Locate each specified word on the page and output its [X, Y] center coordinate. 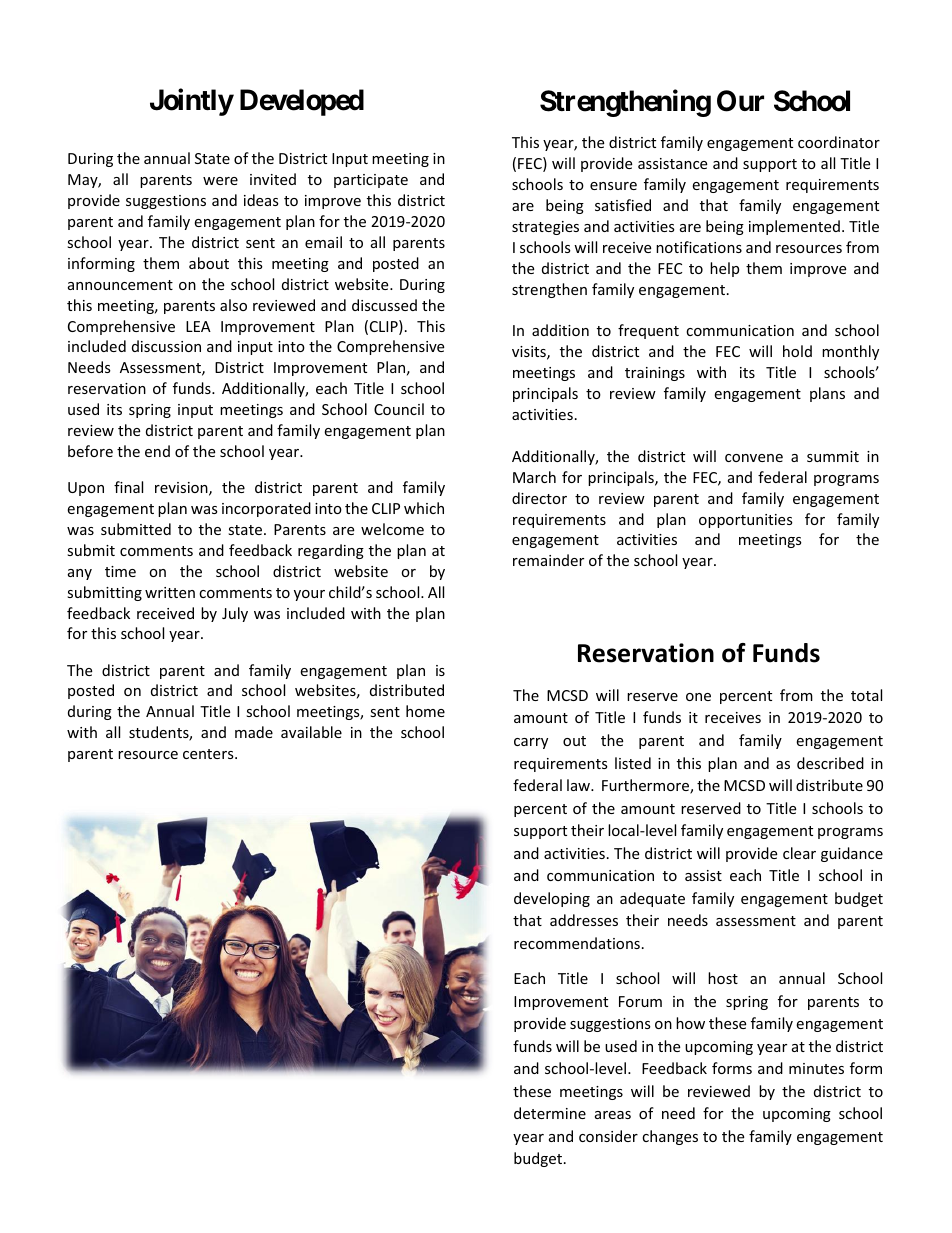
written [170, 592]
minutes [816, 1068]
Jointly [192, 102]
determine [550, 1113]
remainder [548, 560]
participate [371, 181]
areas [613, 1115]
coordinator [839, 142]
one [698, 697]
